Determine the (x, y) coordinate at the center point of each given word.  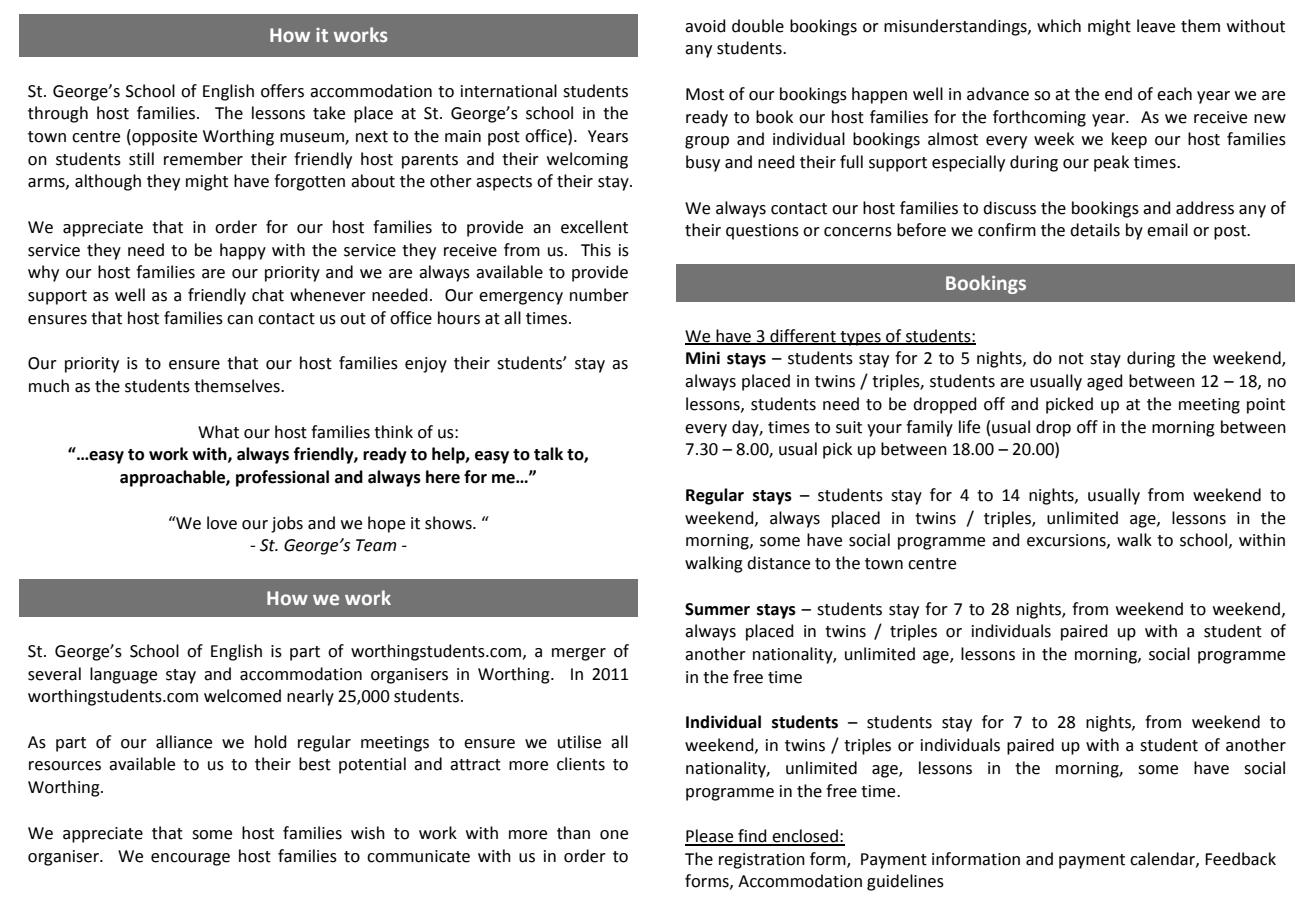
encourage (190, 859)
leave (1156, 26)
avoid (705, 26)
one (614, 835)
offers (282, 91)
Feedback (1240, 859)
